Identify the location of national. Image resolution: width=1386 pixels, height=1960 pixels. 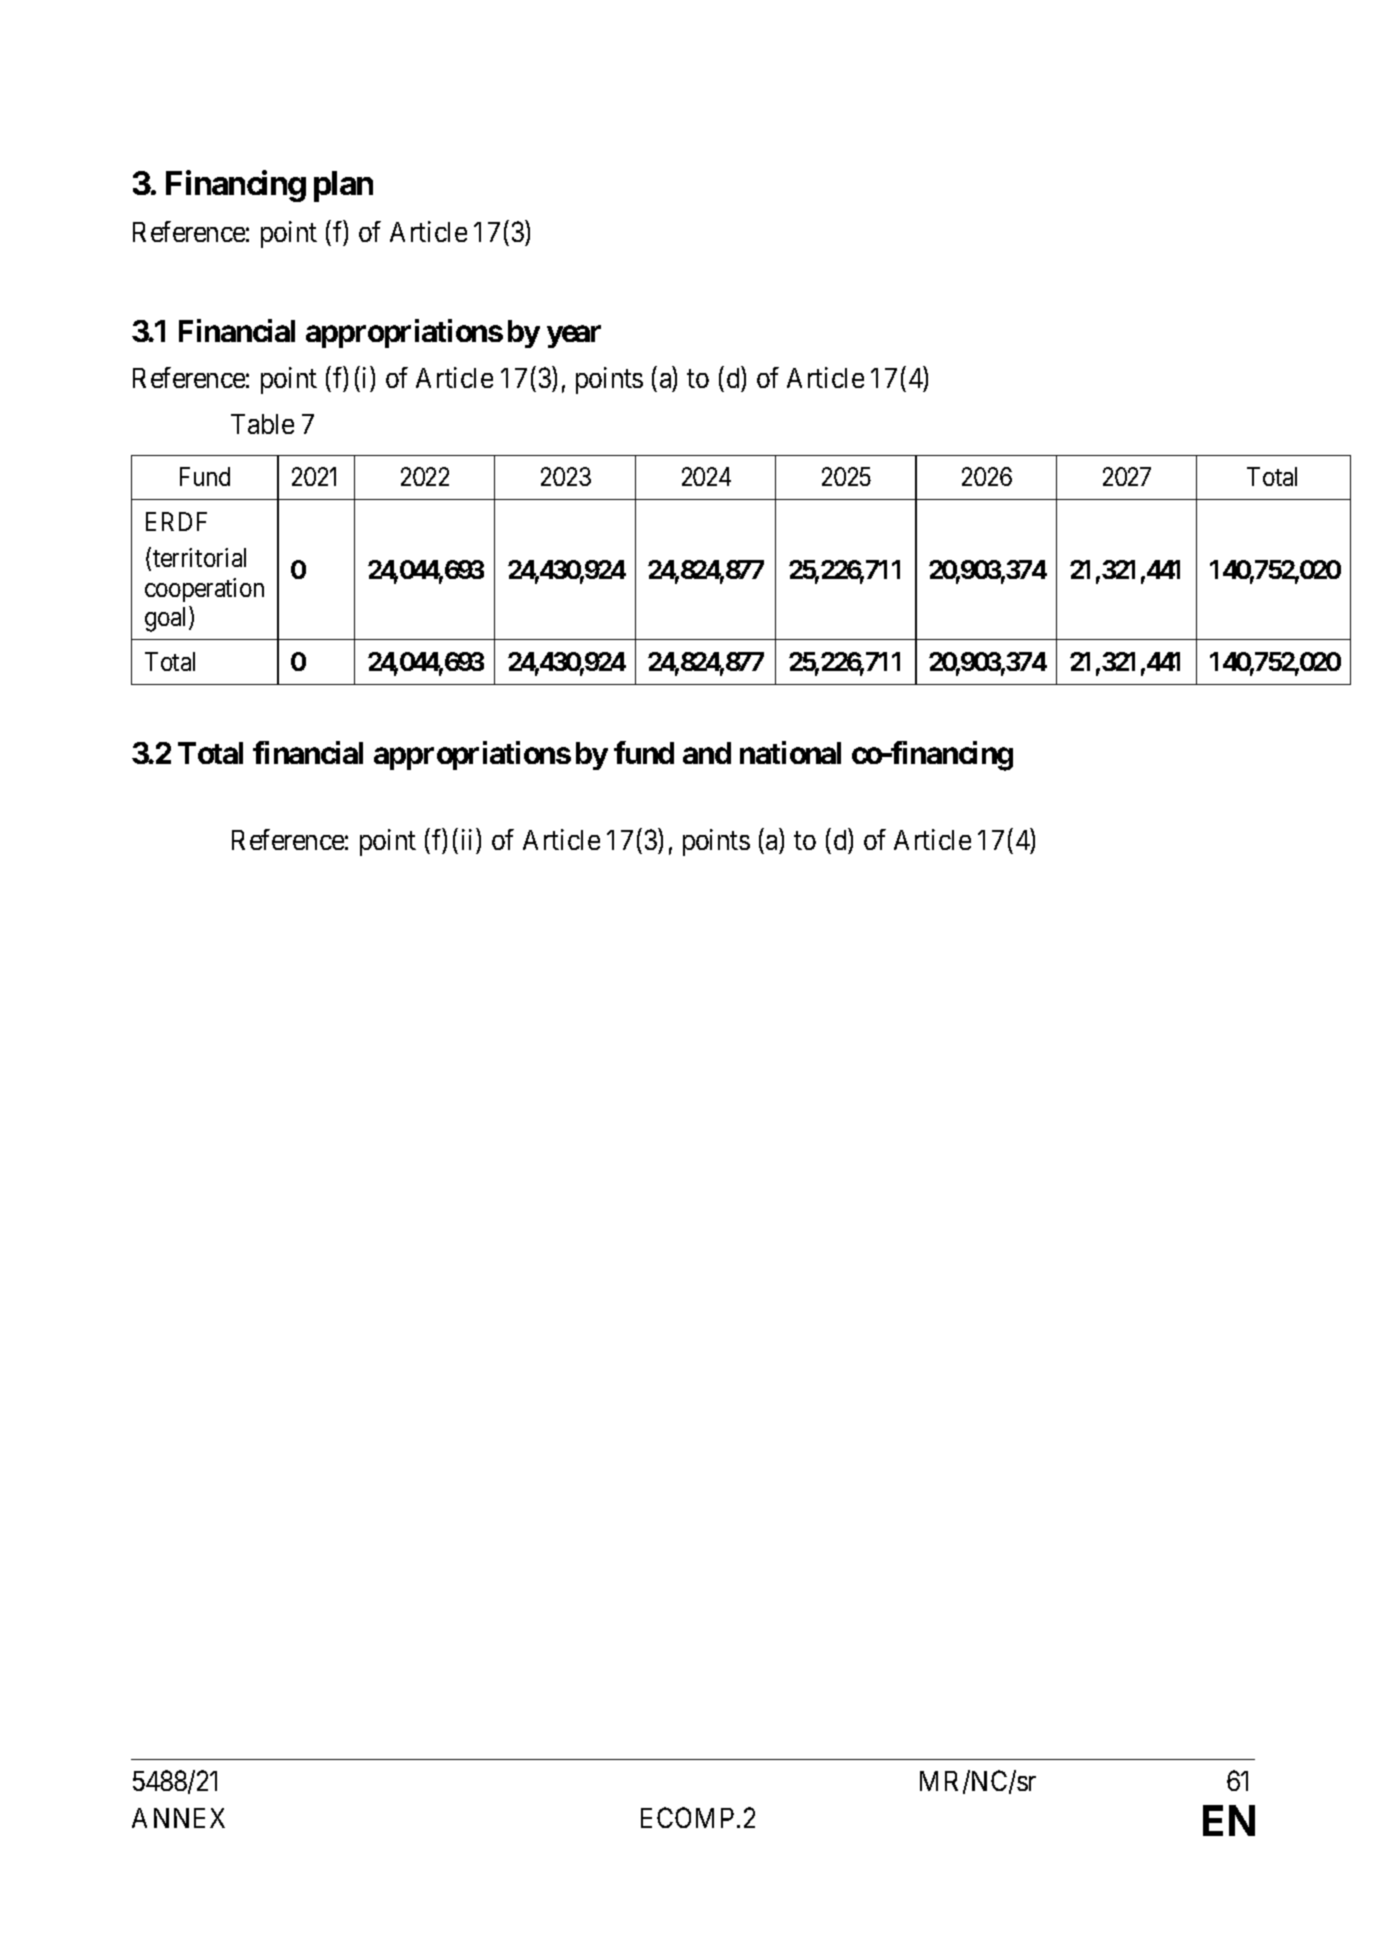
(790, 752).
